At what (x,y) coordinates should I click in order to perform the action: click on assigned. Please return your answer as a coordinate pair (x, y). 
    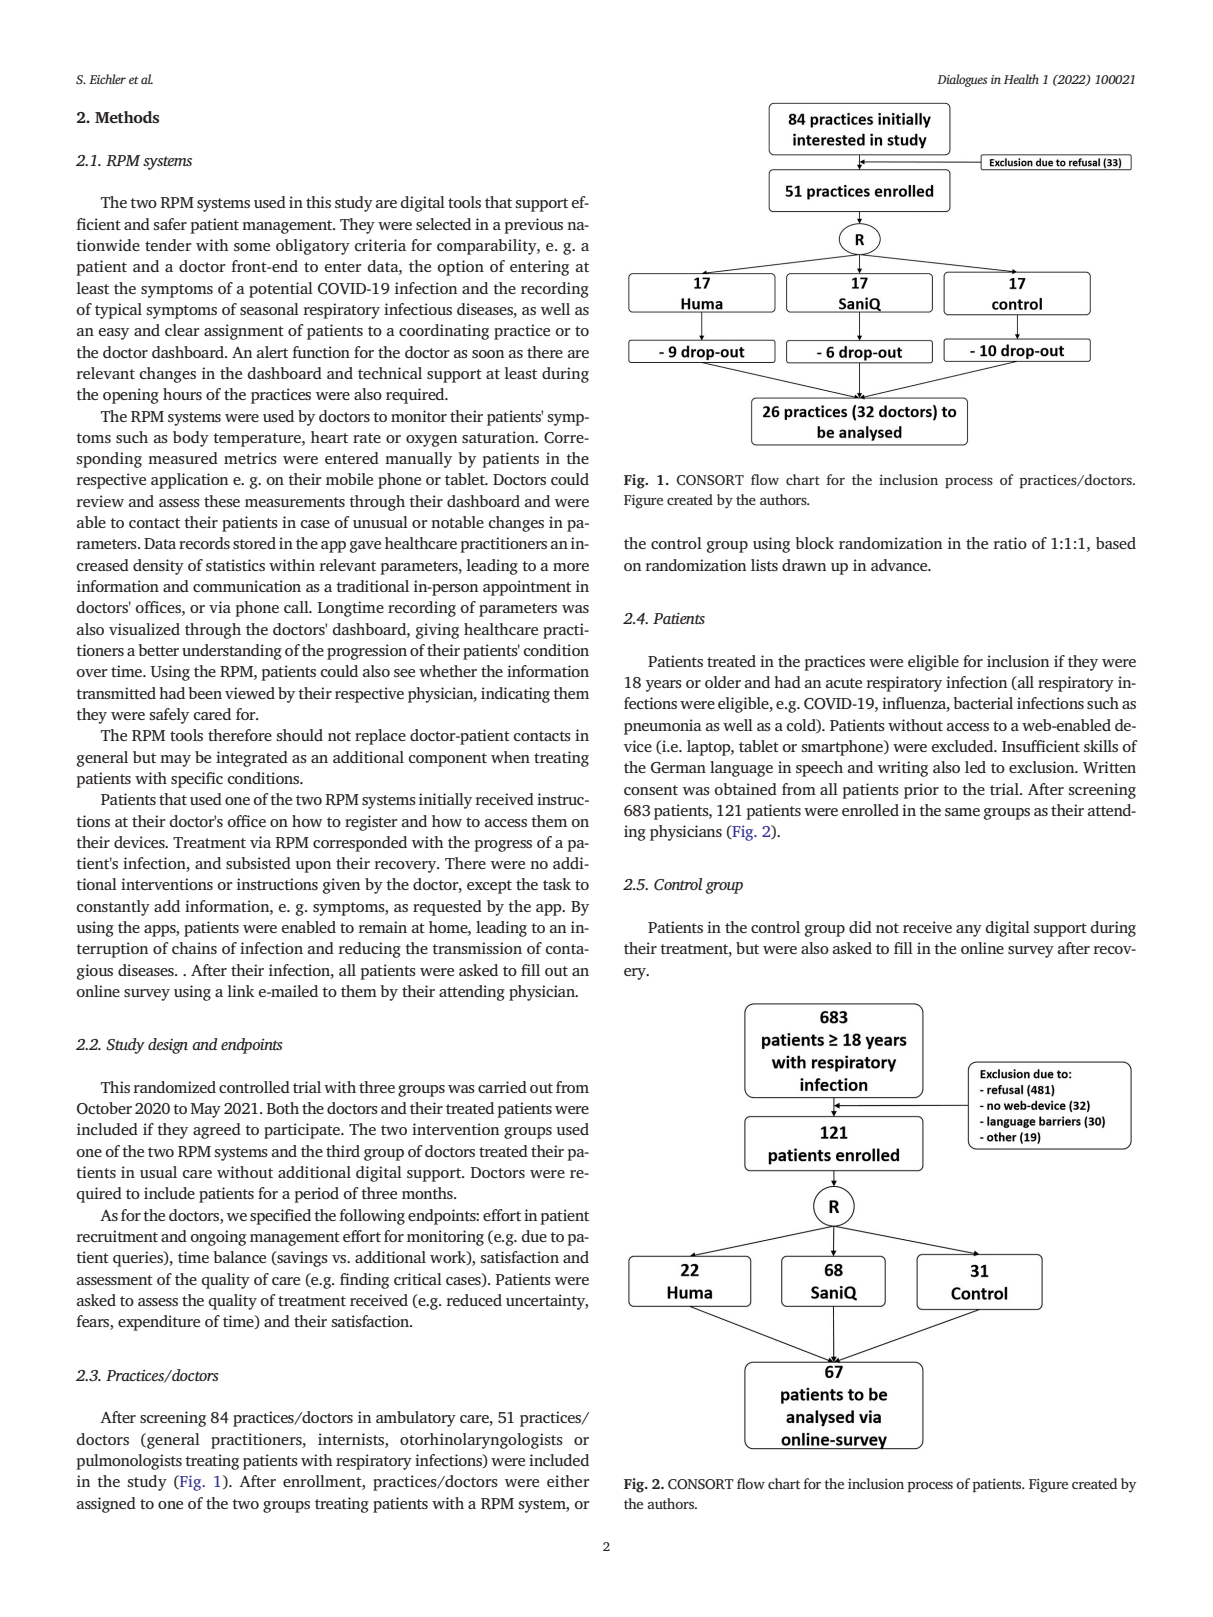
    Looking at the image, I should click on (106, 1505).
